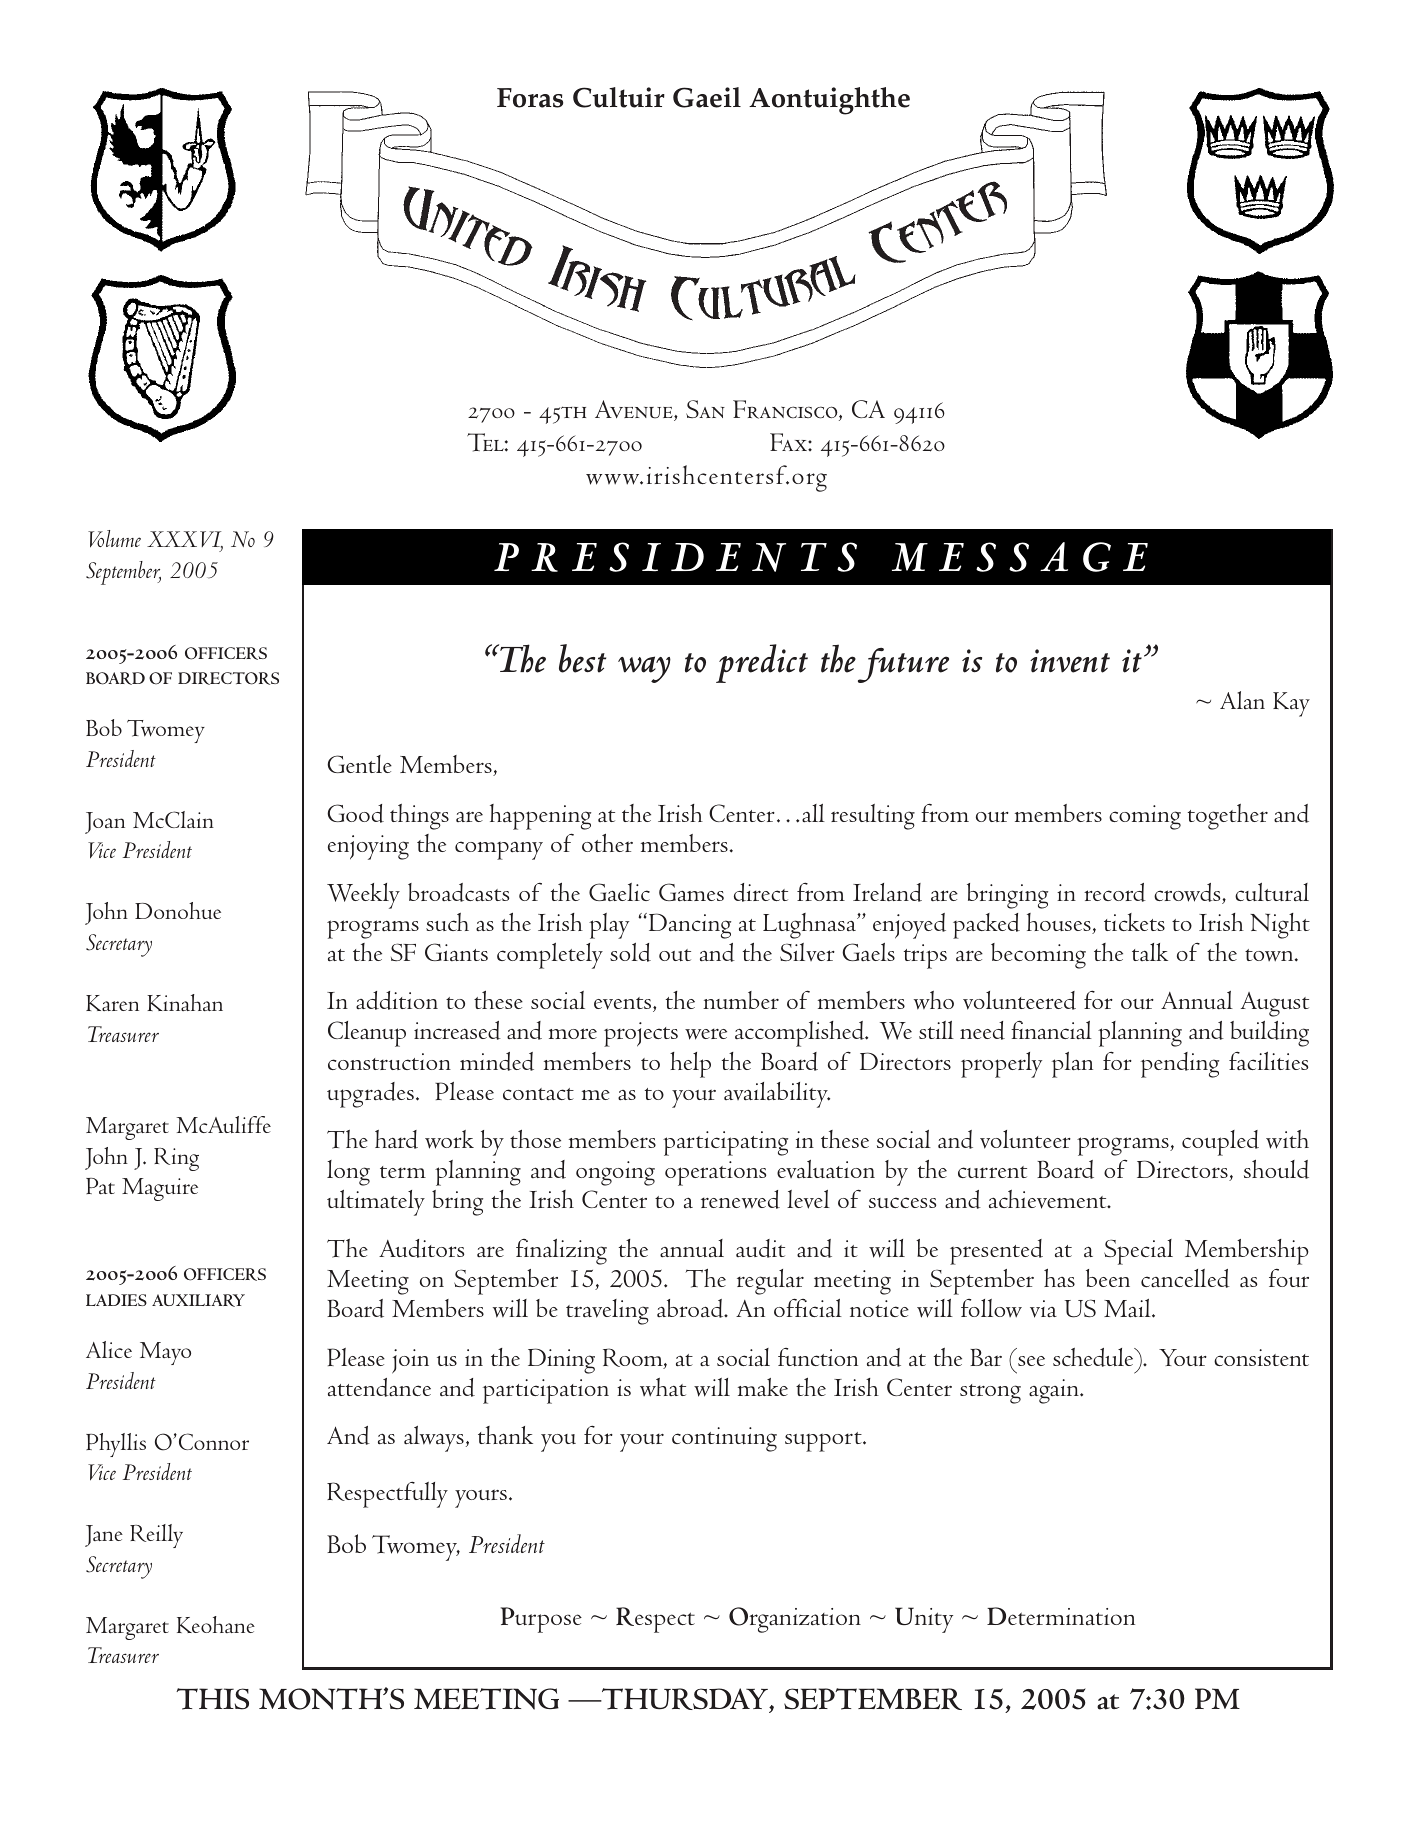  Describe the element at coordinates (1138, 1252) in the screenshot. I see `Special` at that location.
